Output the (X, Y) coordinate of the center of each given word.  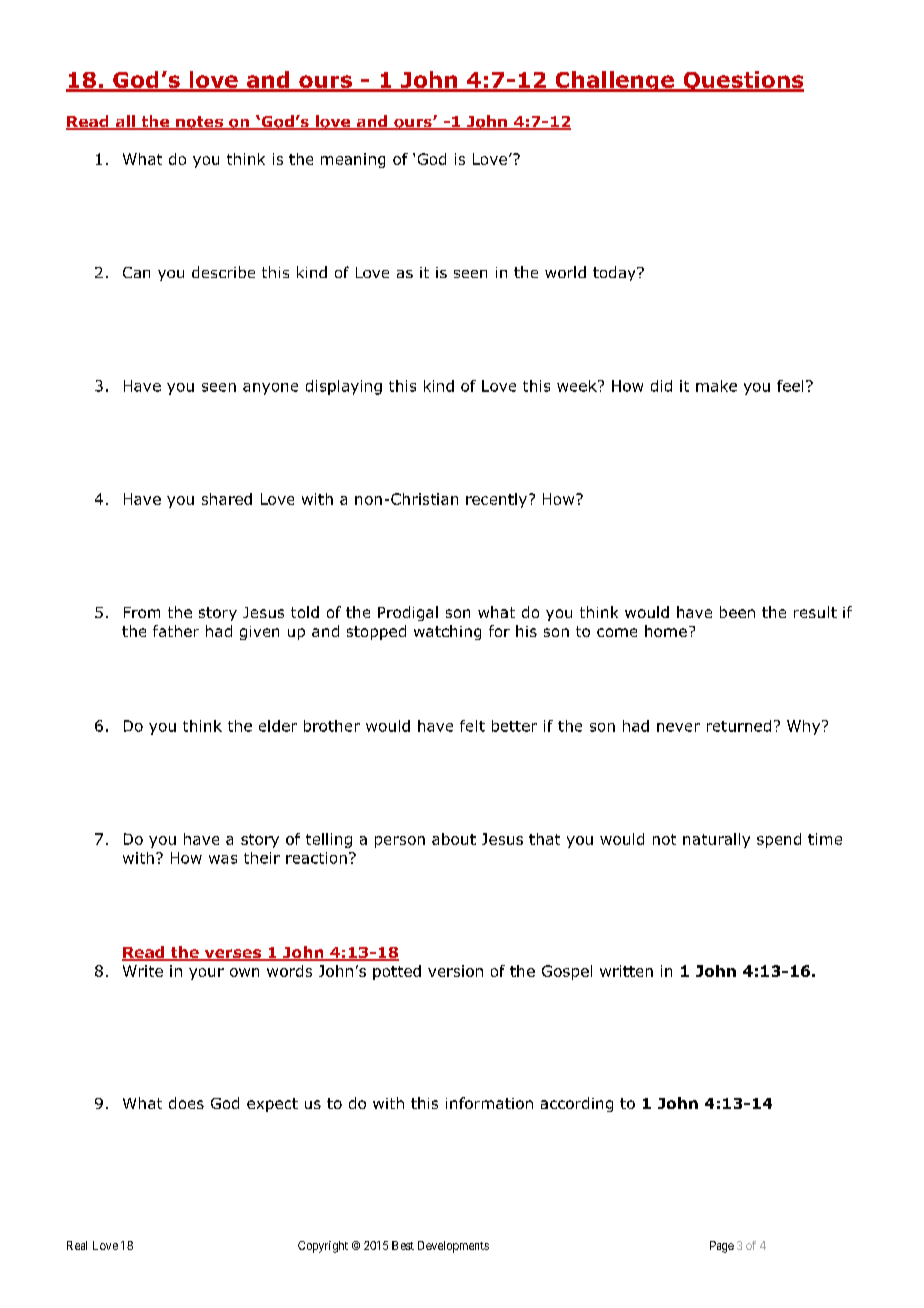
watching (447, 632)
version (455, 971)
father (176, 631)
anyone (270, 389)
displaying (344, 387)
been (737, 612)
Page (722, 1247)
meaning (353, 160)
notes (199, 123)
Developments (453, 1247)
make (716, 386)
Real (77, 1245)
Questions (742, 81)
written (626, 971)
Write (143, 971)
